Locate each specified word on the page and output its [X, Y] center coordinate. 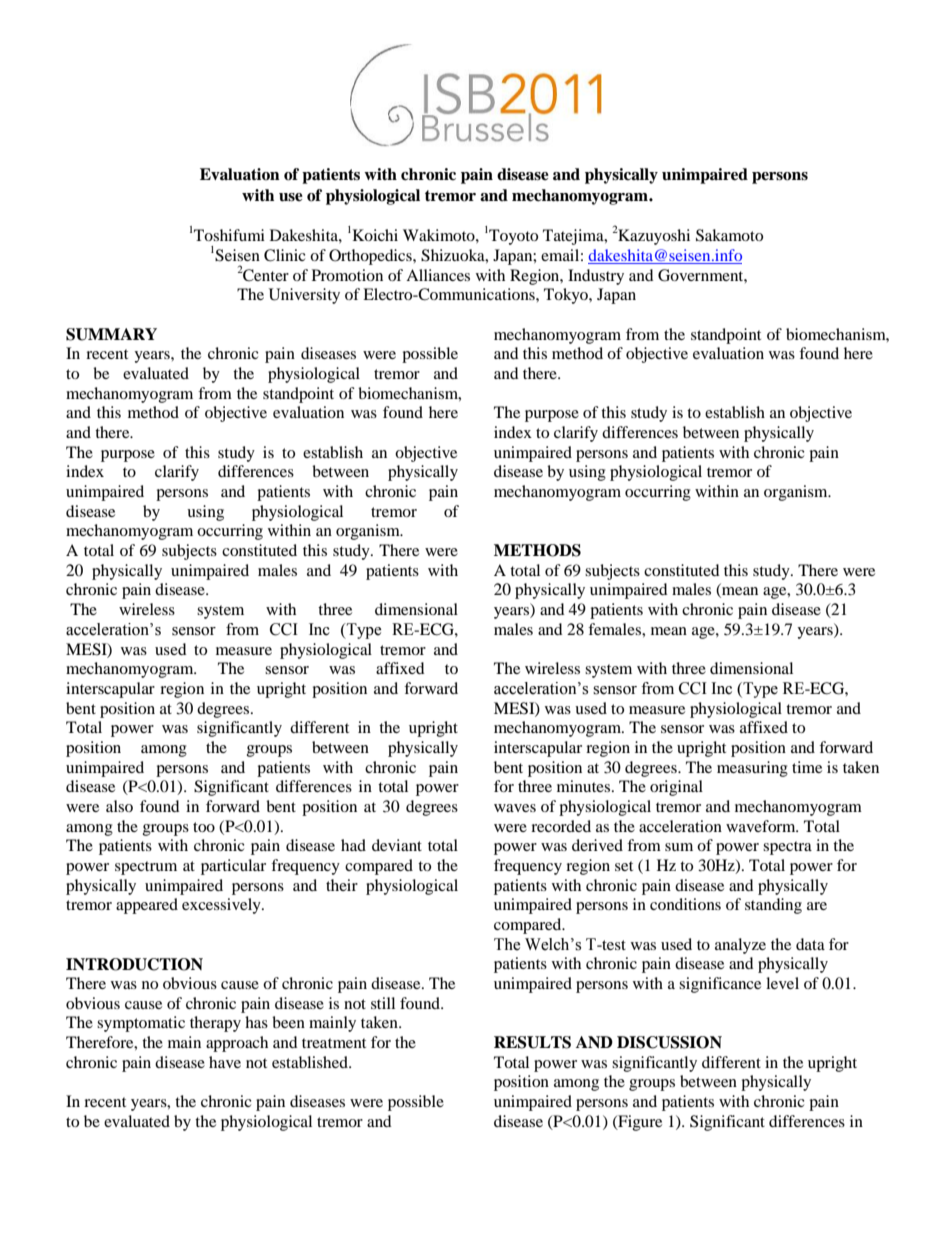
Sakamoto [729, 235]
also [119, 806]
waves [515, 808]
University [304, 296]
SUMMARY [111, 334]
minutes [583, 786]
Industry [596, 277]
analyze [740, 946]
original [676, 788]
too [204, 827]
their [342, 885]
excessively [222, 906]
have [225, 1062]
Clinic [285, 255]
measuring [752, 769]
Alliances [438, 275]
